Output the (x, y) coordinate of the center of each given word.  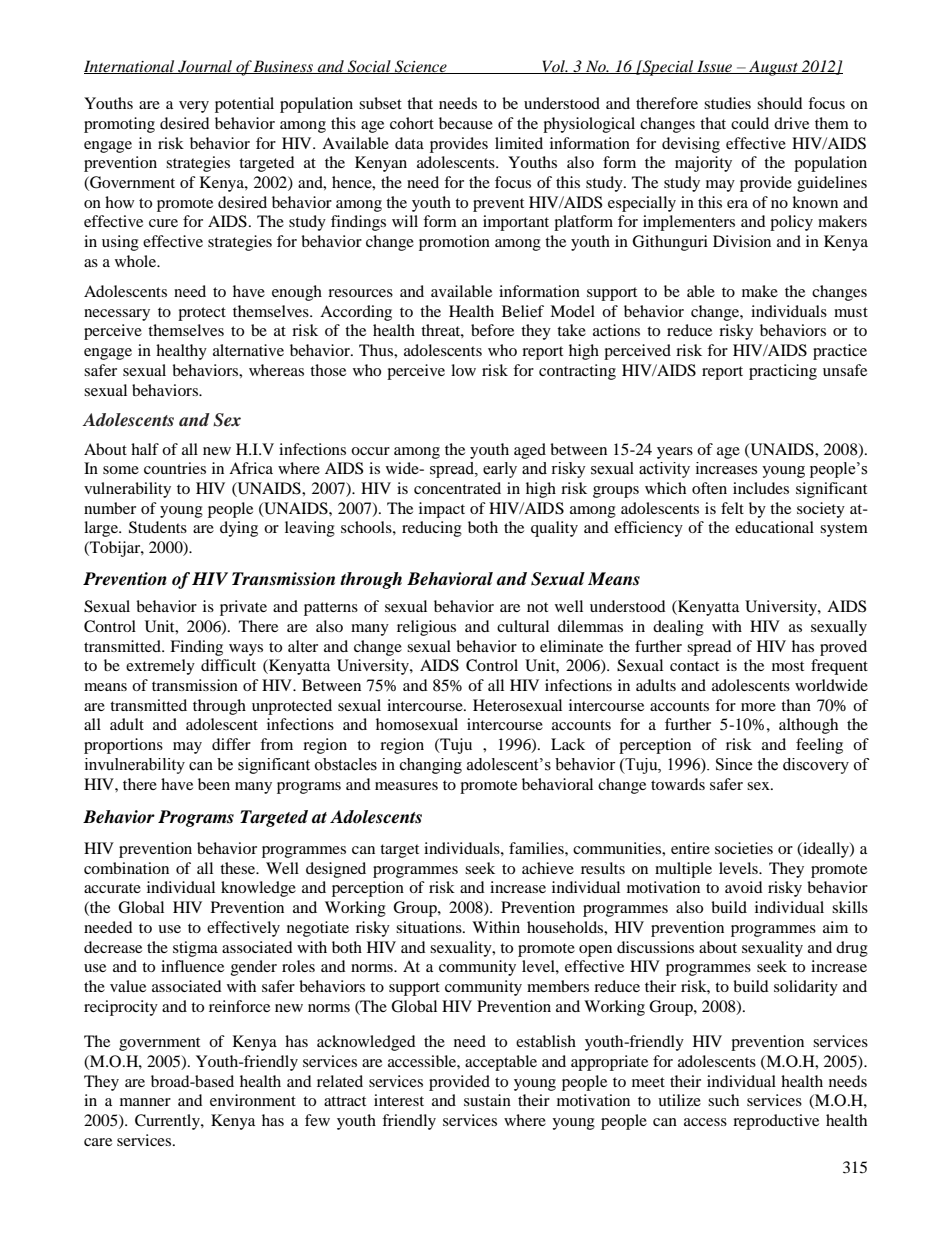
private (243, 608)
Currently (168, 1122)
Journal (205, 67)
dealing (678, 628)
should (780, 103)
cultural (523, 626)
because (466, 123)
